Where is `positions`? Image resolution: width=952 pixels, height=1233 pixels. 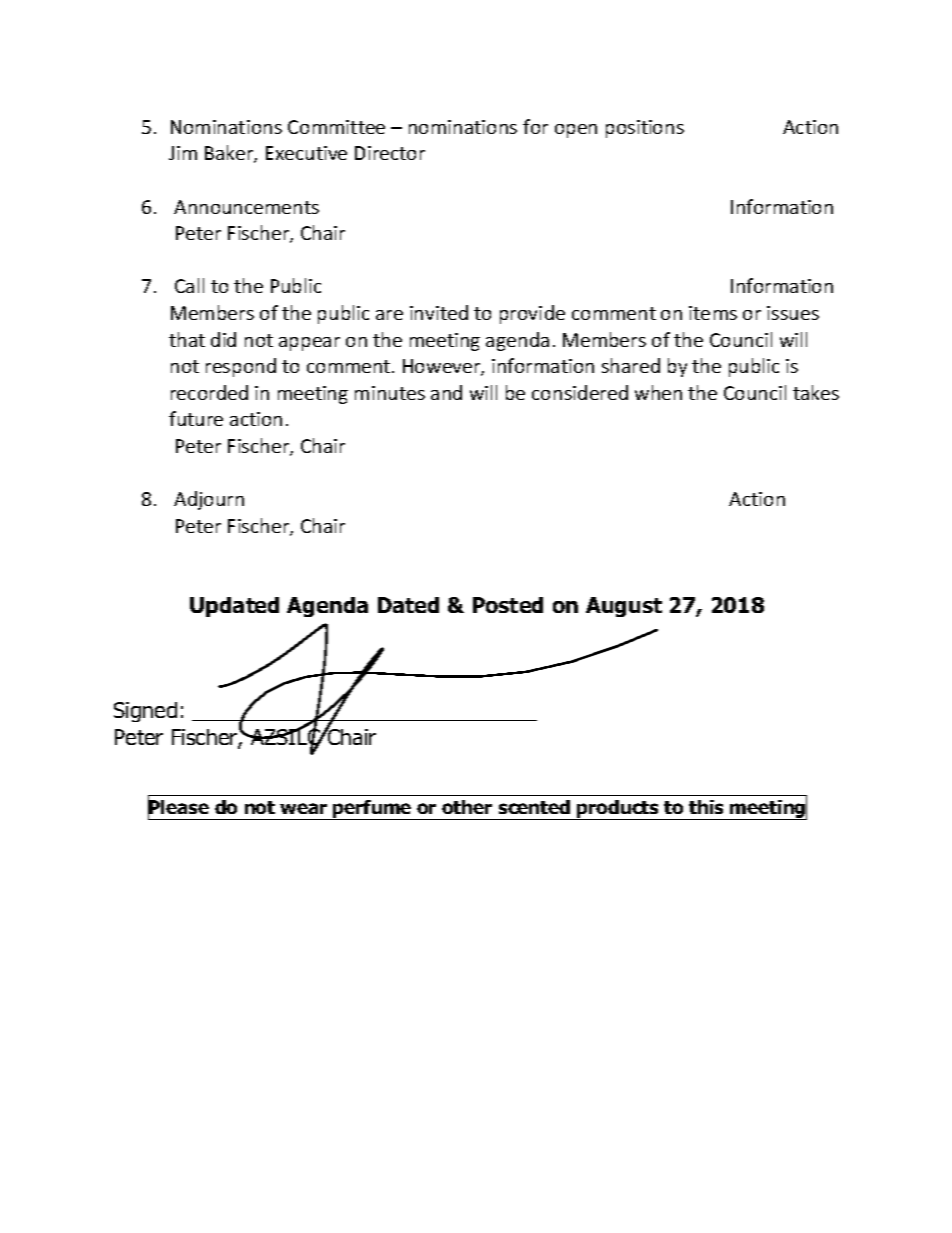
positions is located at coordinates (645, 129).
